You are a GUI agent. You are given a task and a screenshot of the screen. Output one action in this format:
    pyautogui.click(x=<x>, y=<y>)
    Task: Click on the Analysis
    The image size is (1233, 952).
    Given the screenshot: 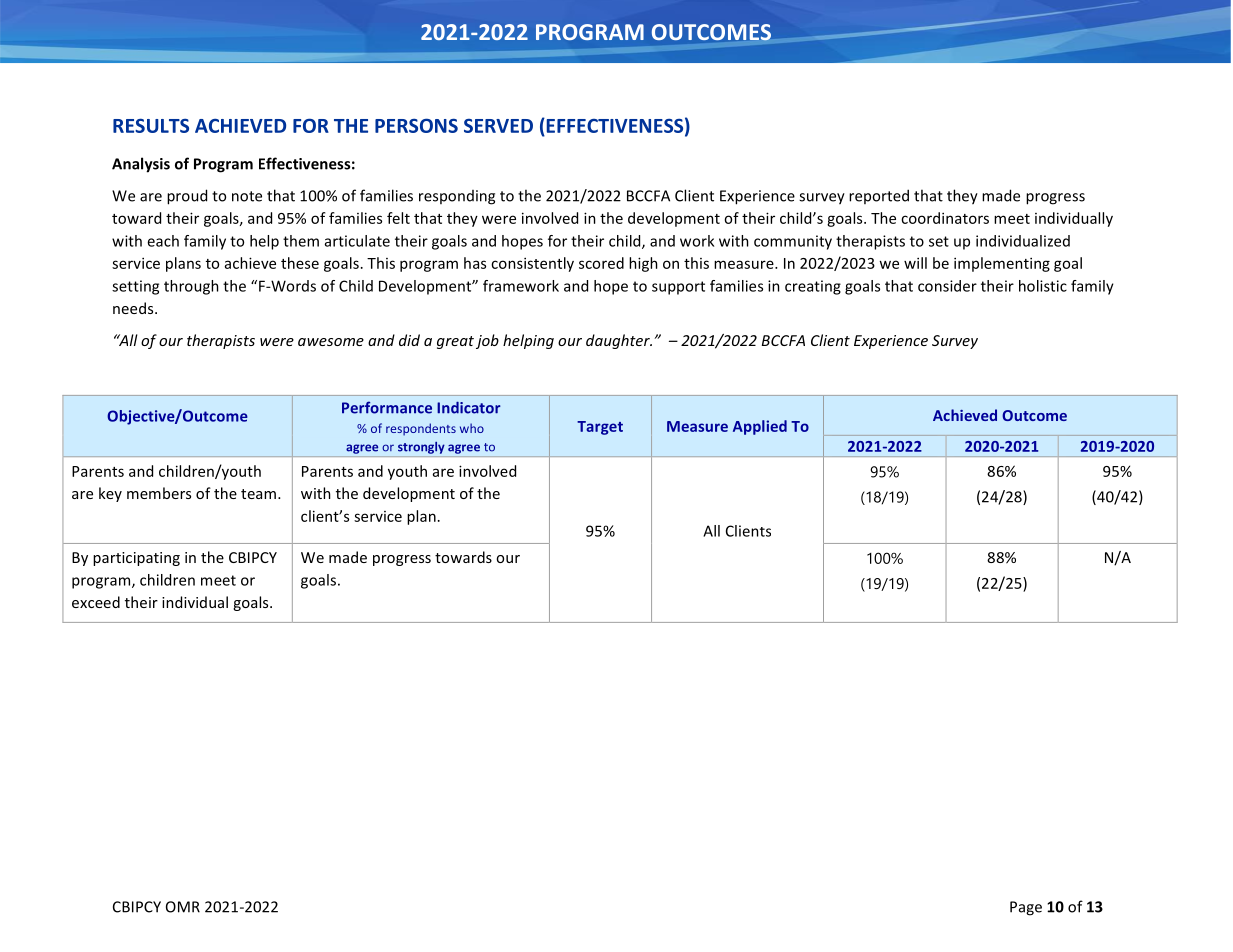 What is the action you would take?
    pyautogui.click(x=141, y=165)
